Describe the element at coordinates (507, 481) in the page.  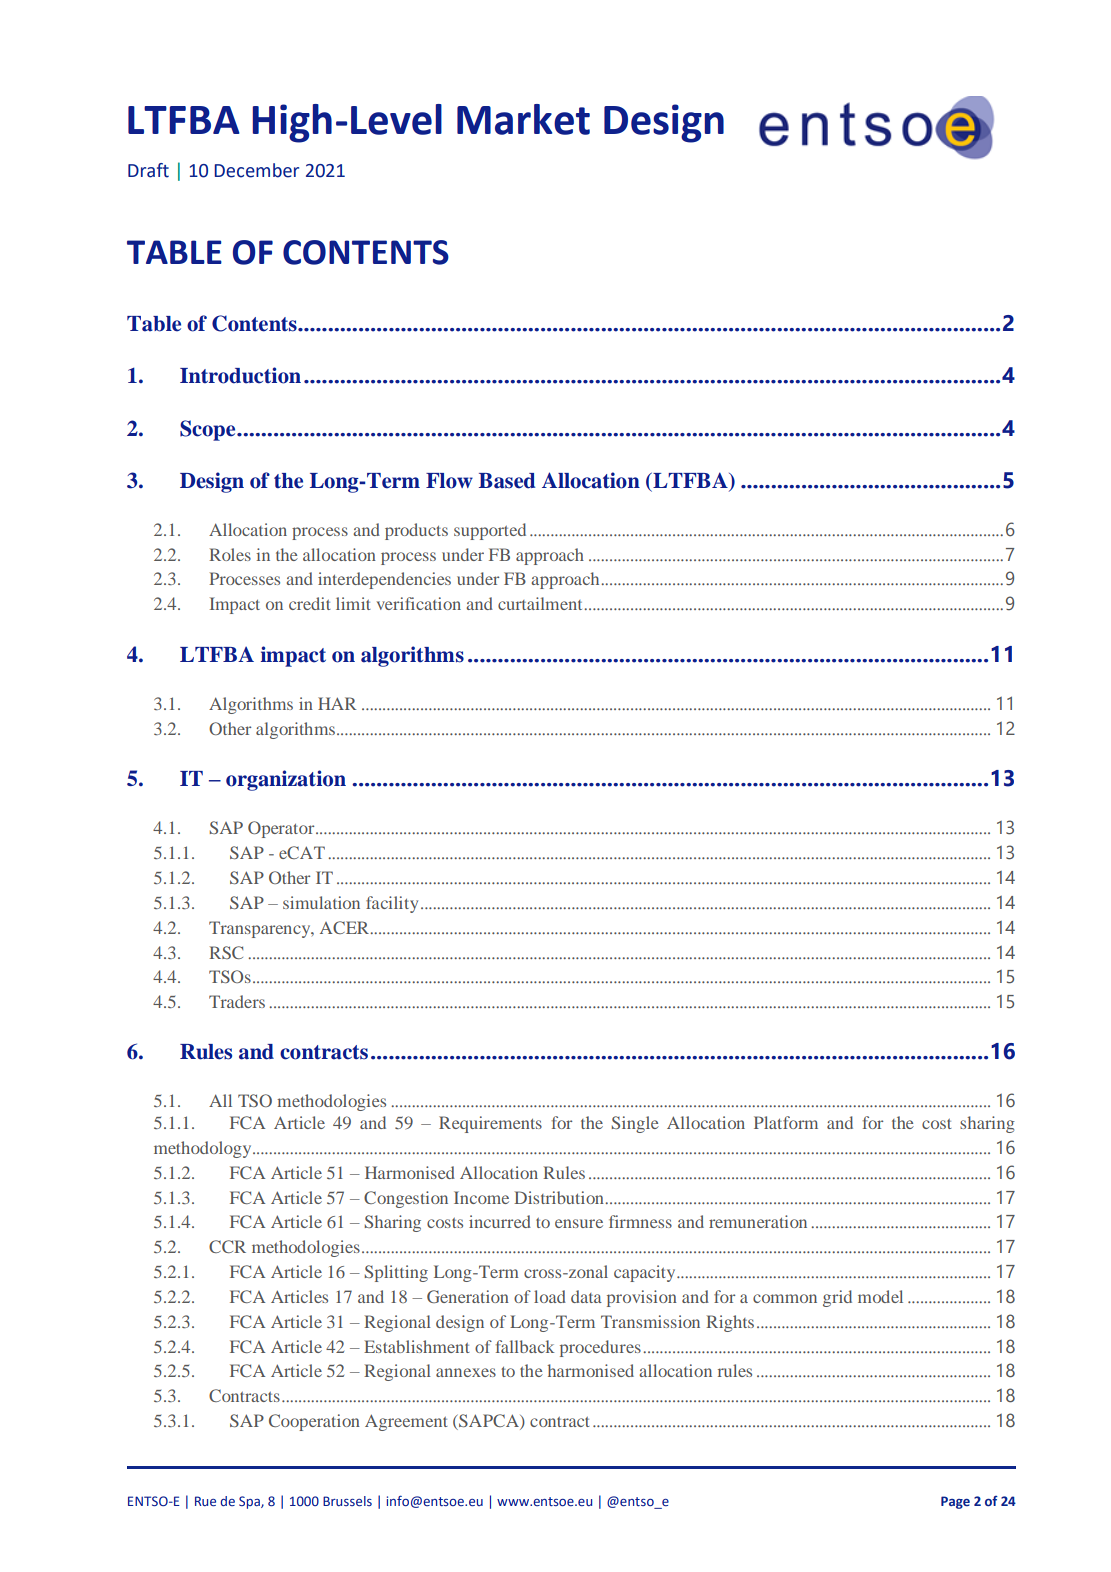
I see `Based` at that location.
